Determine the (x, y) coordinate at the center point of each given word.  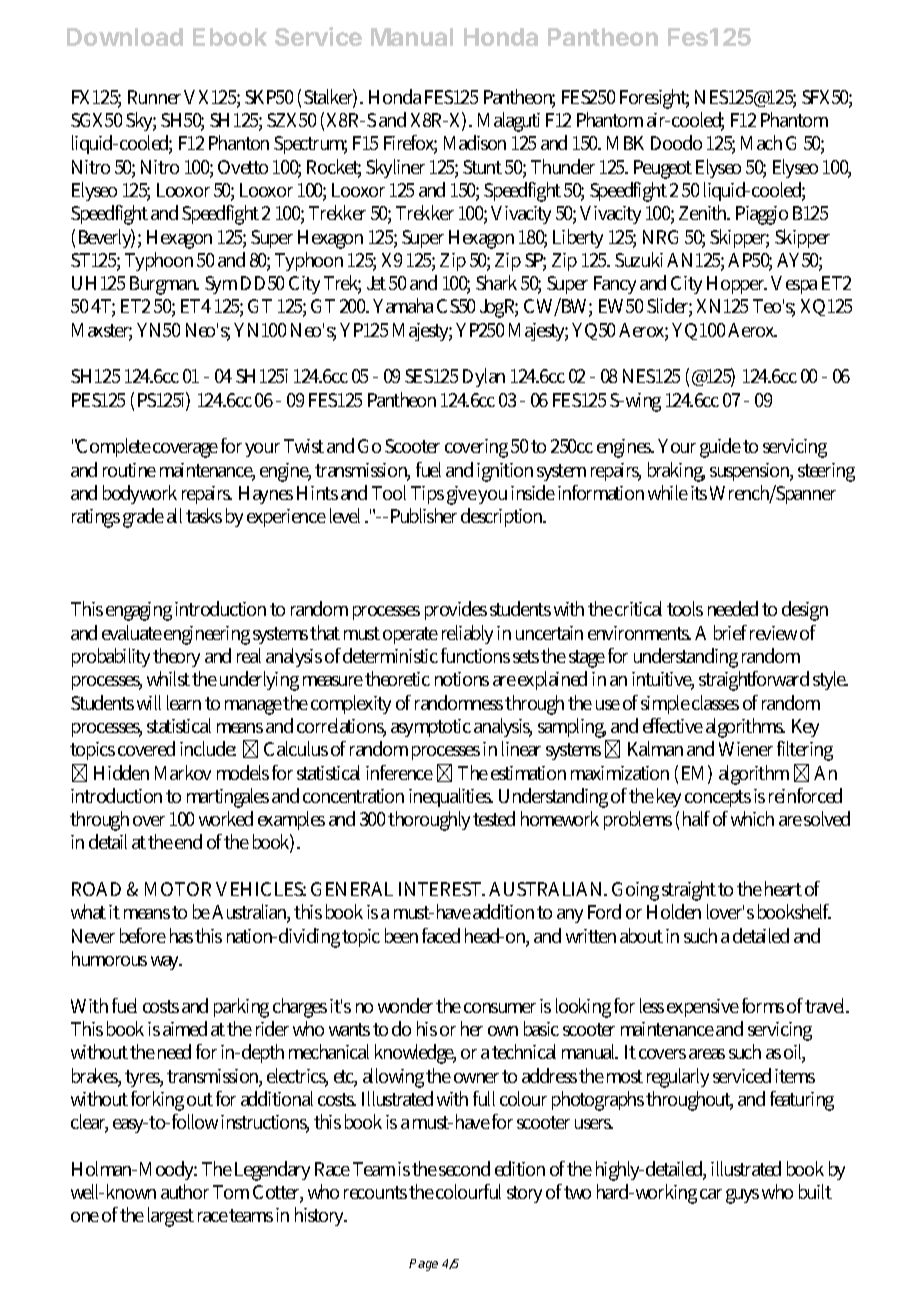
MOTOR (178, 889)
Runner (156, 97)
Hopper (737, 285)
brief (730, 632)
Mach (761, 142)
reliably (467, 634)
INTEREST (442, 889)
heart (783, 888)
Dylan (484, 377)
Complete (113, 447)
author (185, 1191)
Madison (475, 142)
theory (176, 657)
